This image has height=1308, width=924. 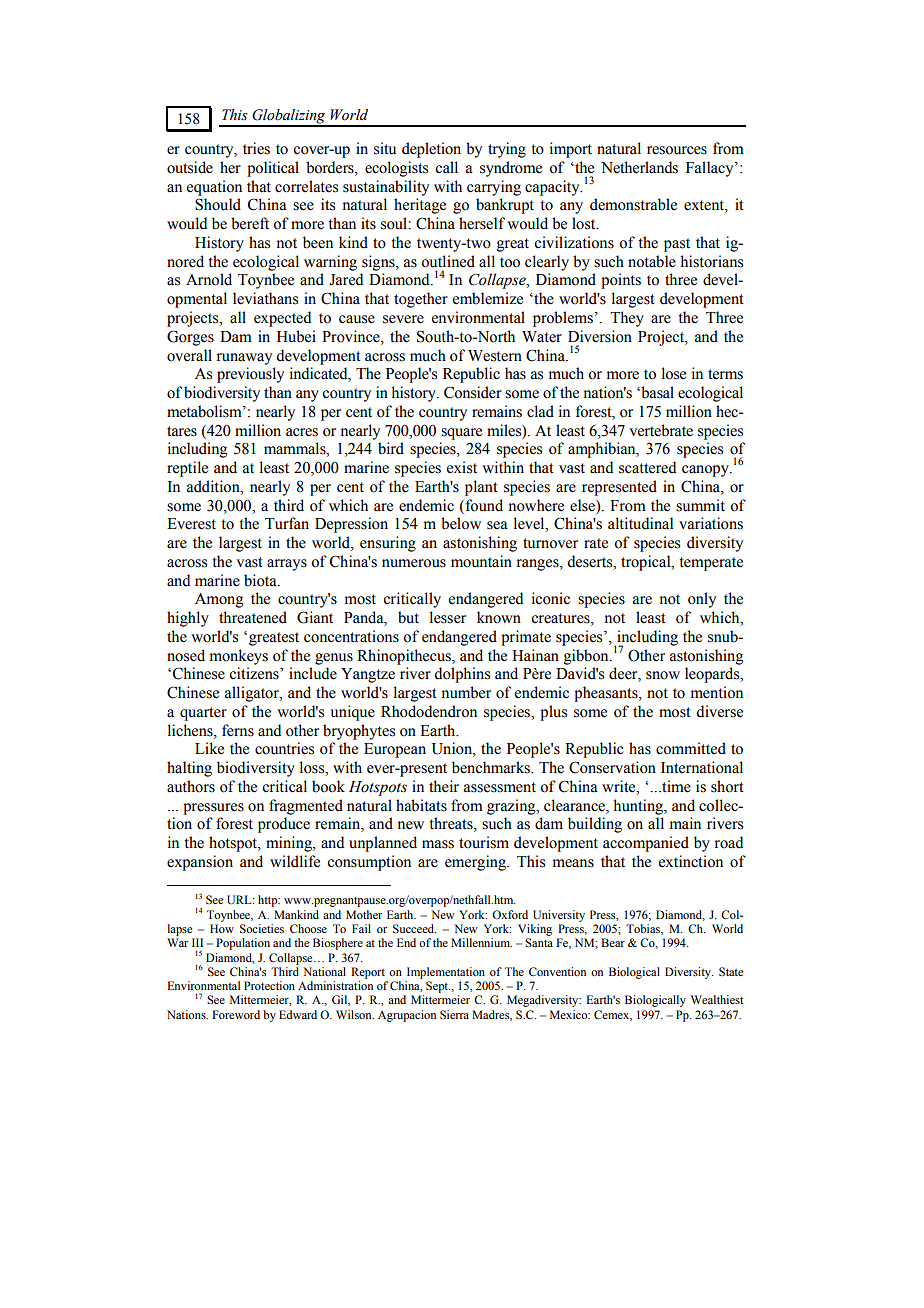 What do you see at coordinates (507, 150) in the image?
I see `trying` at bounding box center [507, 150].
